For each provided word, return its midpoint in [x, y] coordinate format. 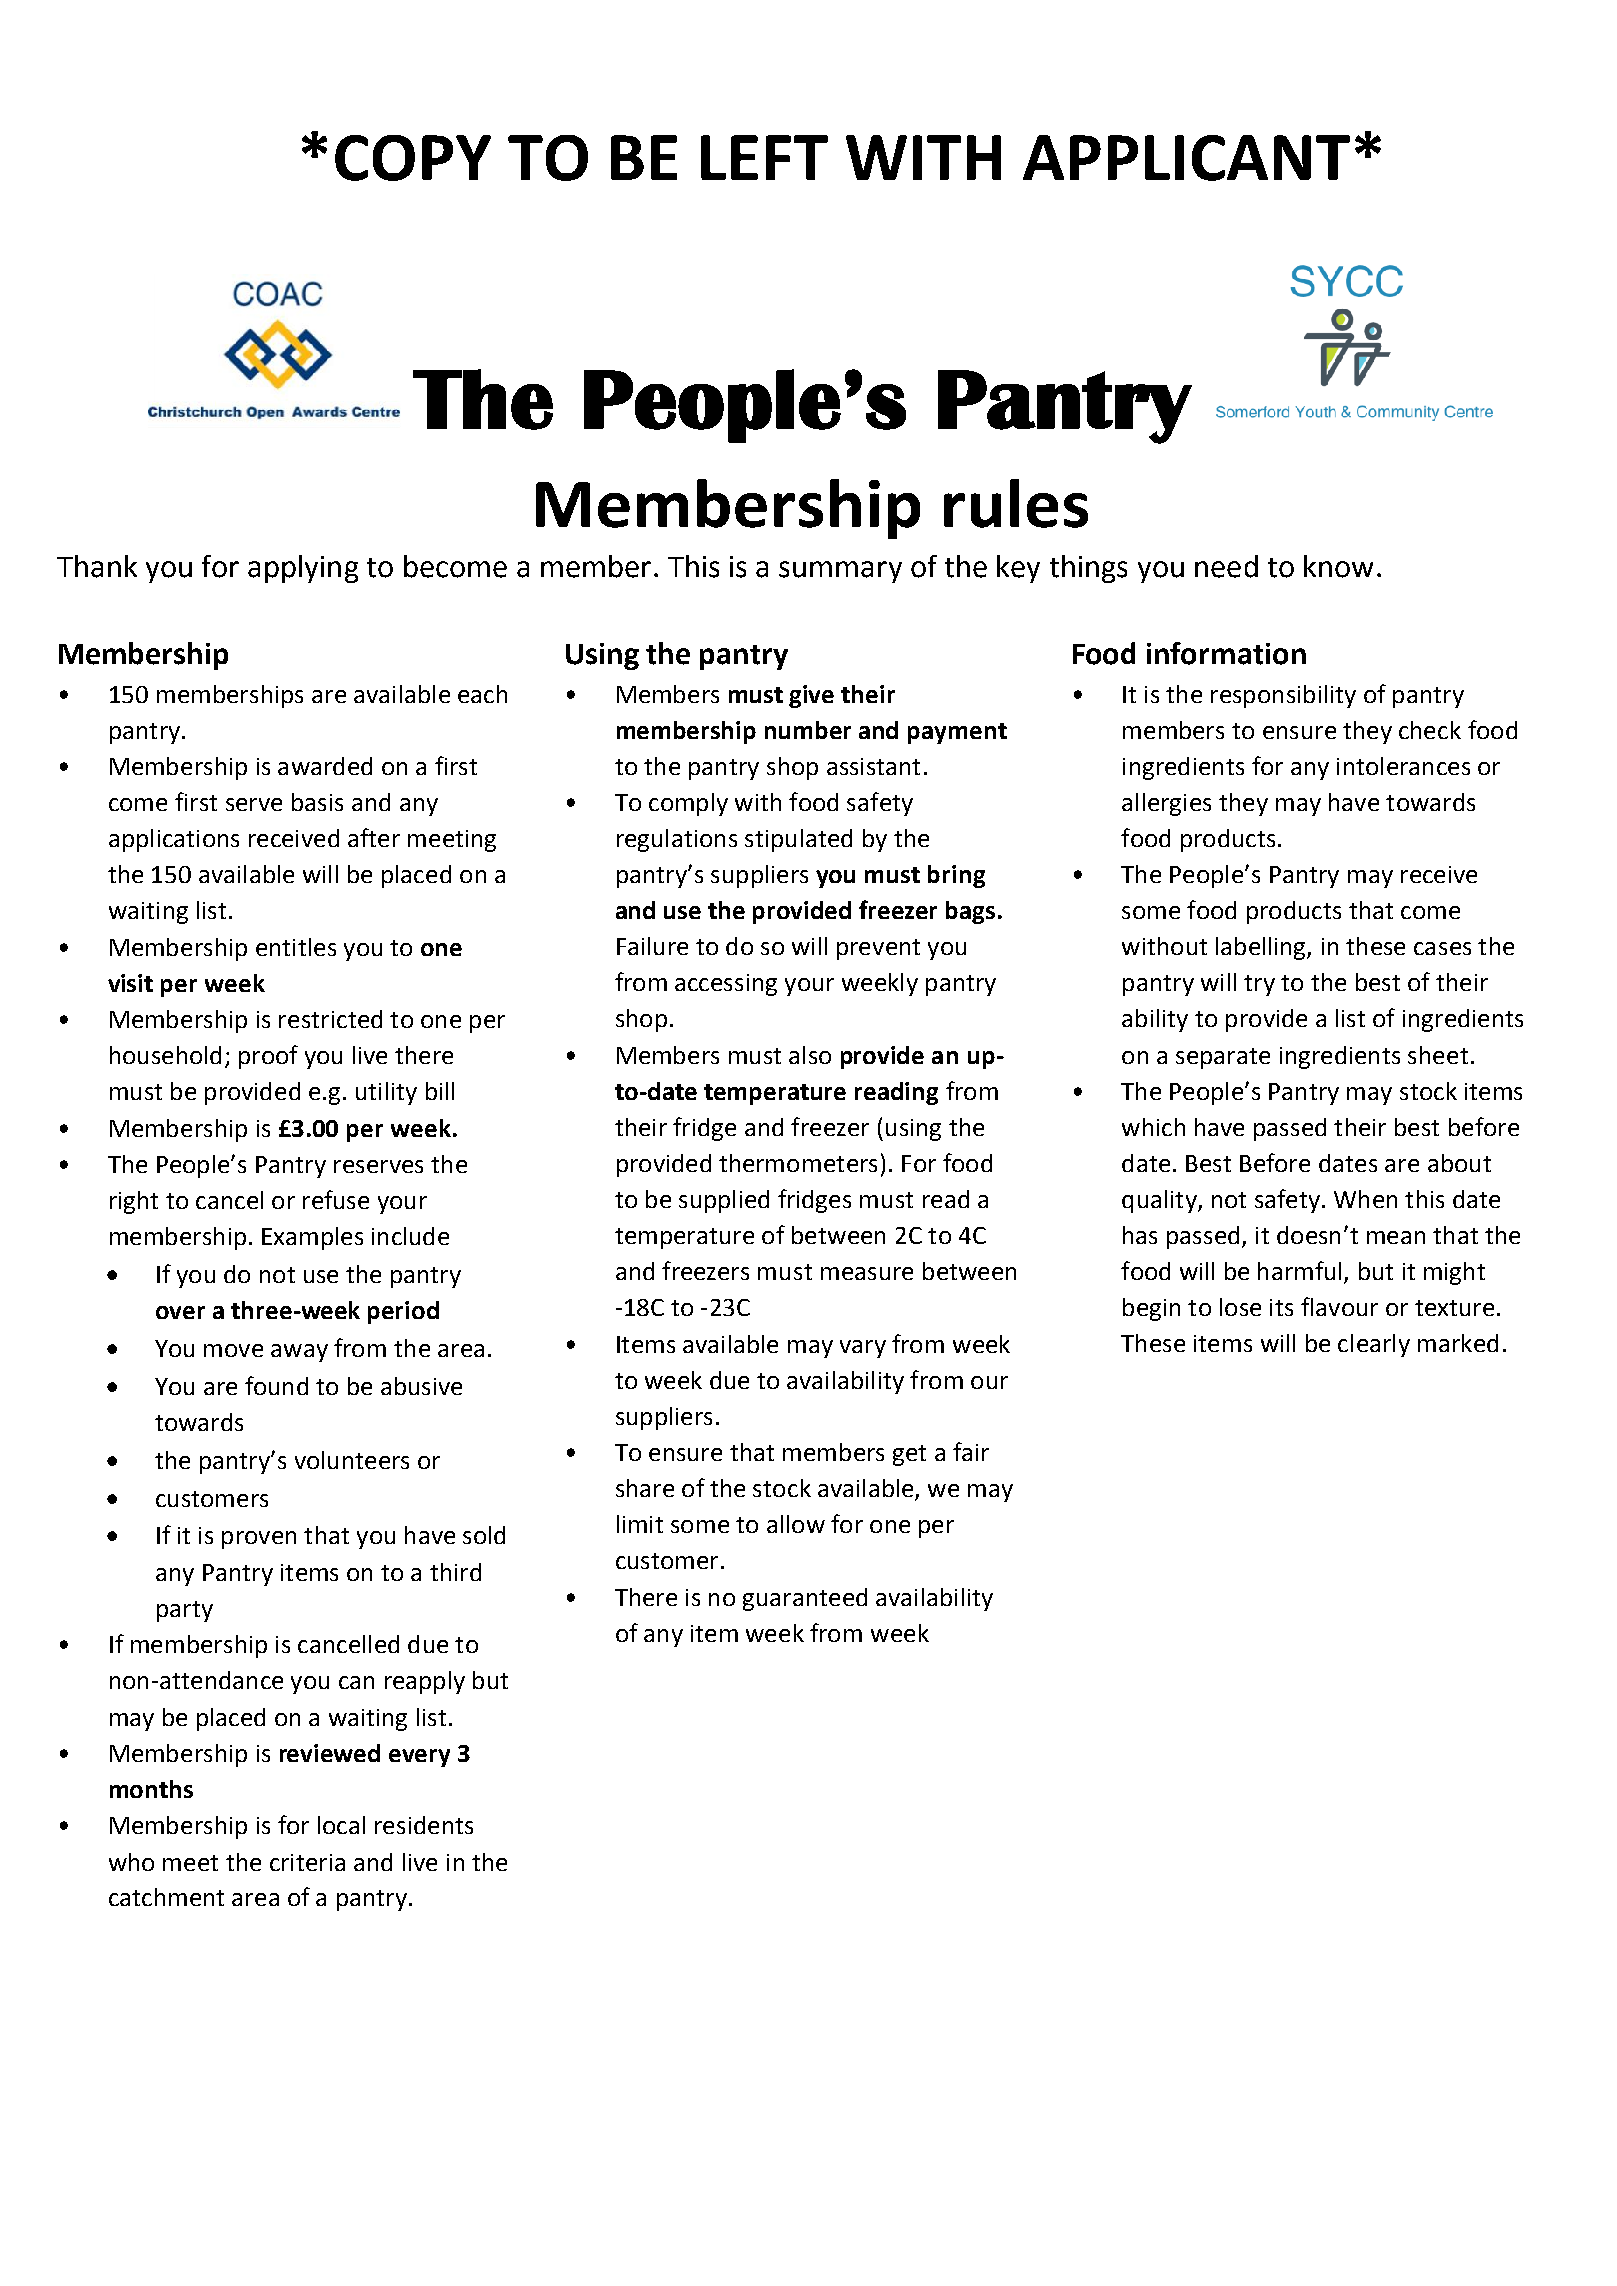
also [810, 1055]
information [1226, 653]
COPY [413, 158]
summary [840, 572]
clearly [1374, 1345]
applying [303, 569]
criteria [307, 1862]
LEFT [764, 157]
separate [1223, 1058]
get [909, 1455]
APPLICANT [1186, 158]
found [276, 1385]
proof [268, 1057]
